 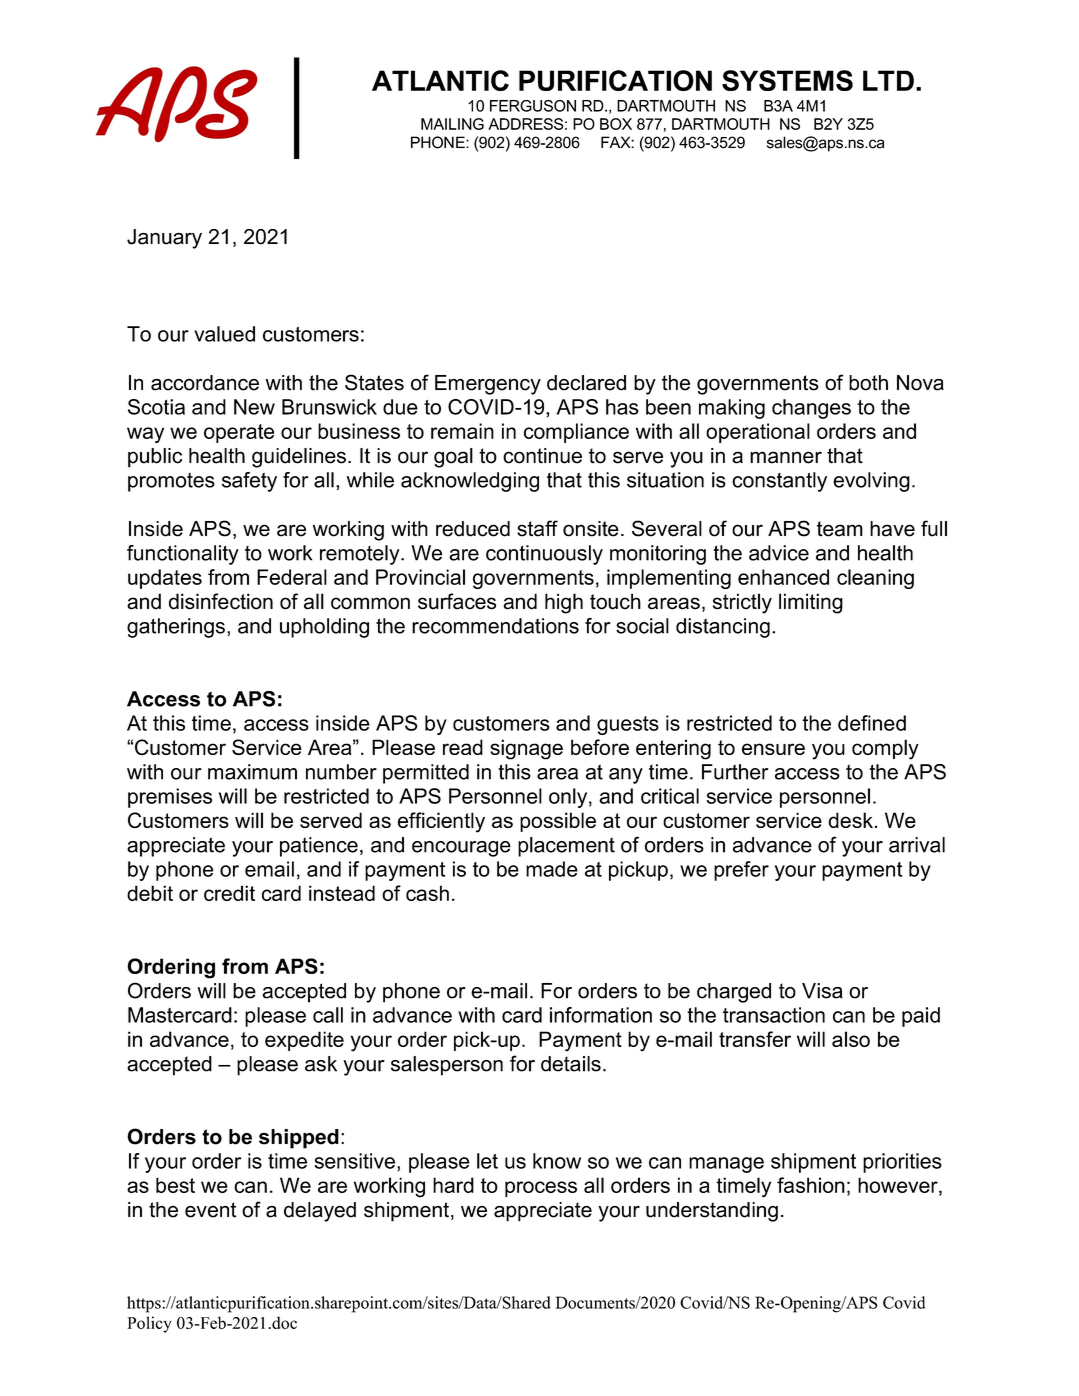 What do you see at coordinates (541, 1189) in the screenshot?
I see `process` at bounding box center [541, 1189].
